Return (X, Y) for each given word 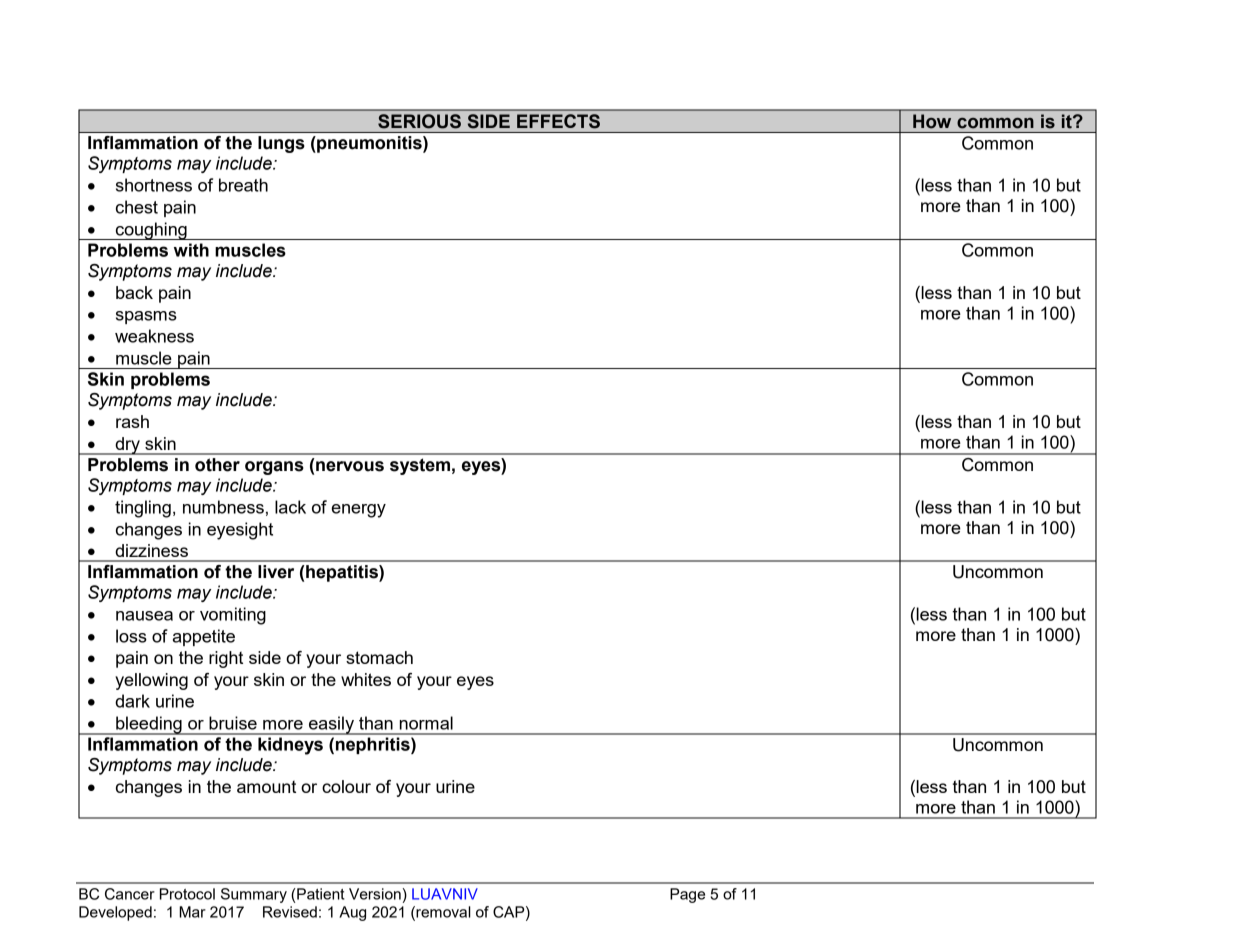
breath (243, 185)
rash (132, 421)
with (191, 250)
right (226, 659)
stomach (379, 657)
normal (426, 723)
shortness (154, 185)
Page (687, 895)
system (420, 466)
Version (375, 894)
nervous (350, 466)
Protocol (187, 894)
